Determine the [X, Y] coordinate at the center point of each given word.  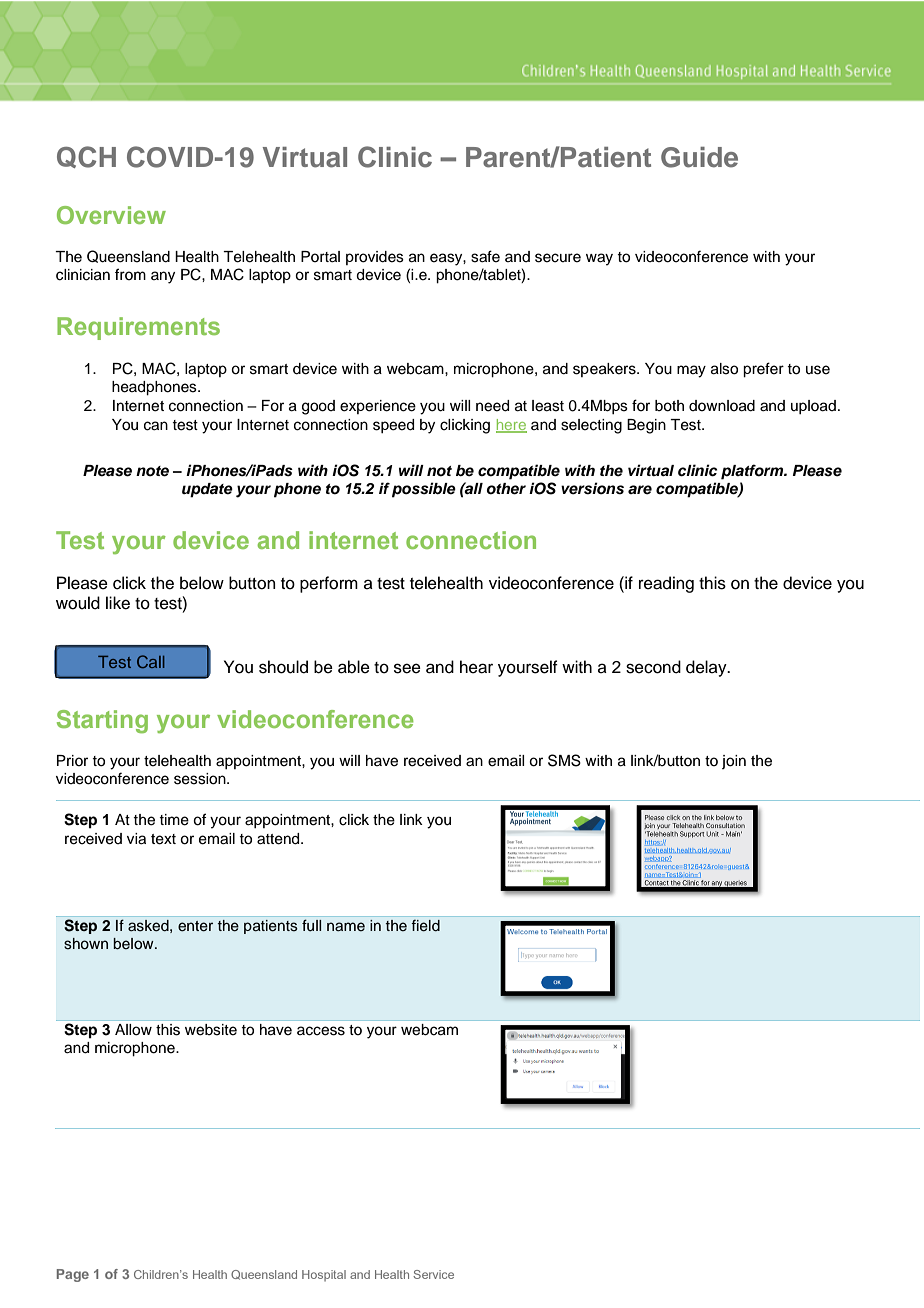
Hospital [324, 1275]
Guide [699, 157]
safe [485, 256]
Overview [111, 215]
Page [73, 1275]
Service [433, 1274]
